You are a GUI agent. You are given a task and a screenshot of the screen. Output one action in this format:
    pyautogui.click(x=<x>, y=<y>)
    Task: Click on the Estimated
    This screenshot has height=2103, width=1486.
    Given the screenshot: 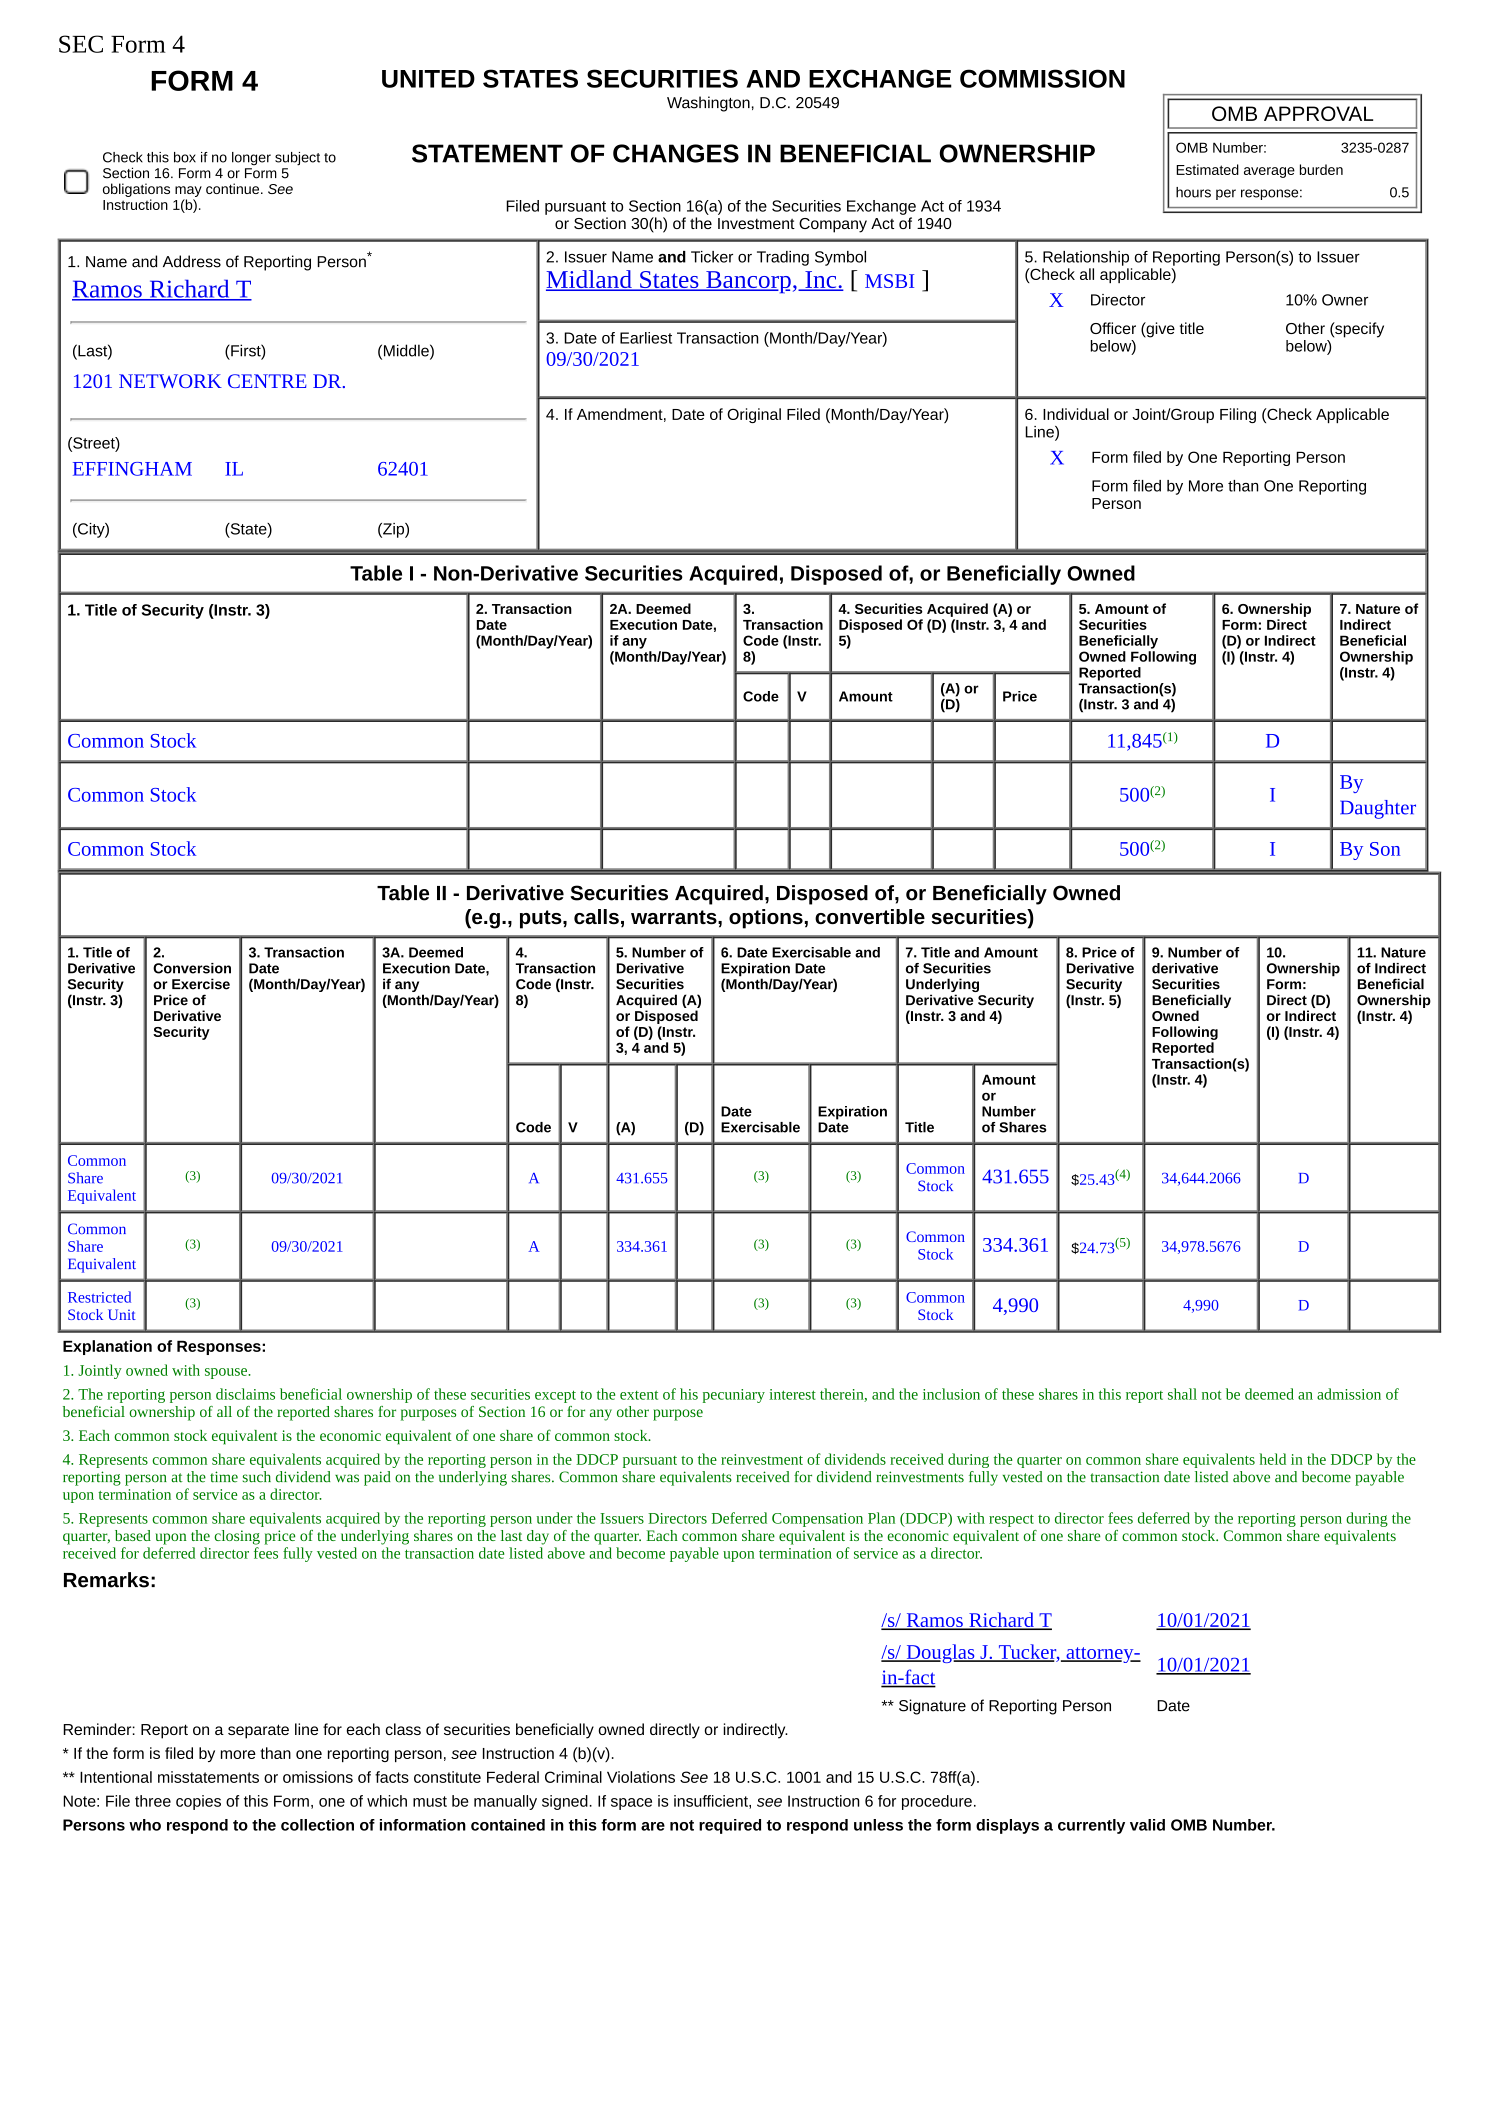 What is the action you would take?
    pyautogui.click(x=1207, y=169)
